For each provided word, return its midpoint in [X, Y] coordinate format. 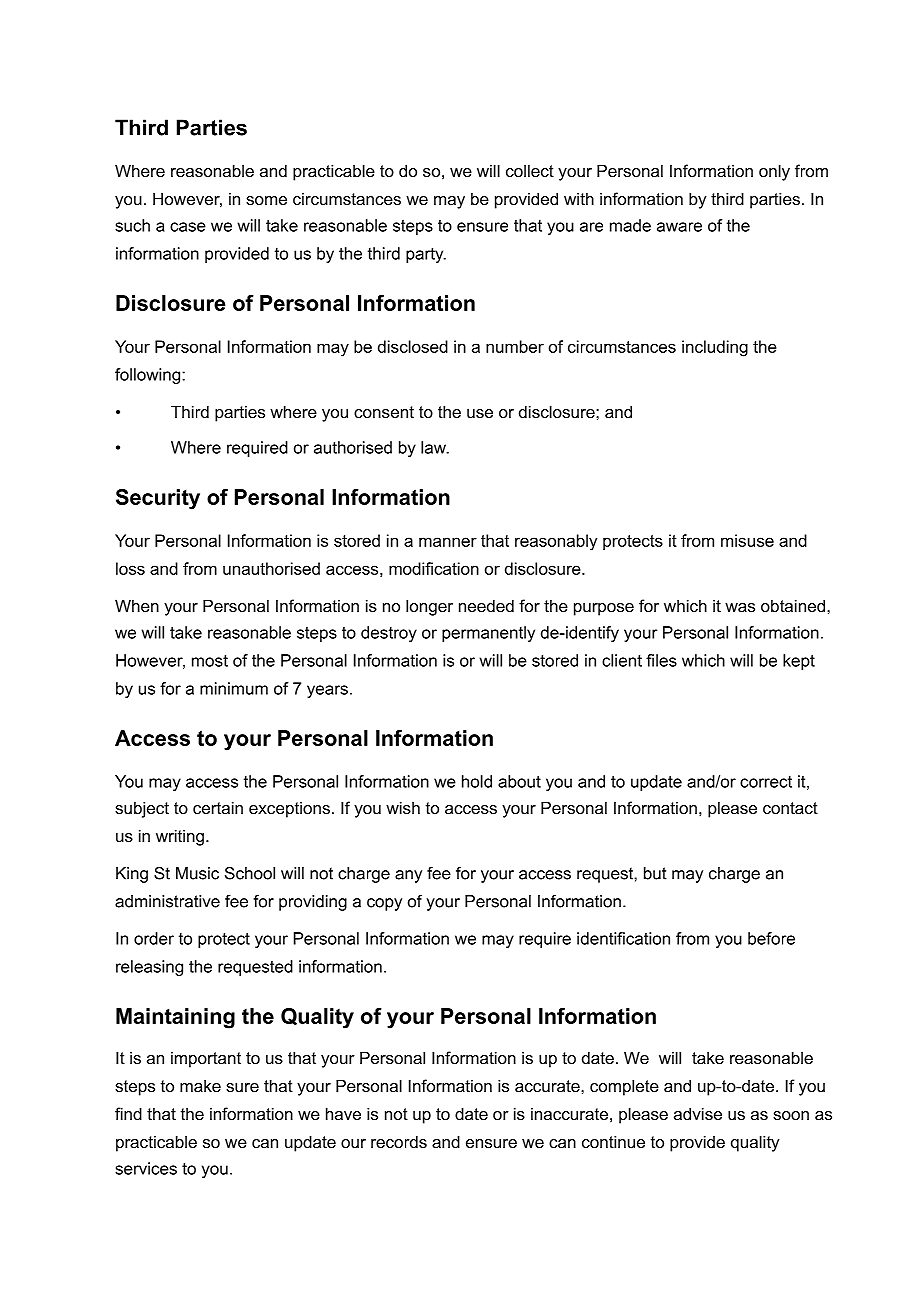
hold [477, 781]
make [200, 1085]
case [188, 227]
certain [218, 807]
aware [679, 227]
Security [158, 499]
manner [448, 542]
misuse [747, 540]
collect [530, 170]
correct [766, 782]
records [399, 1141]
